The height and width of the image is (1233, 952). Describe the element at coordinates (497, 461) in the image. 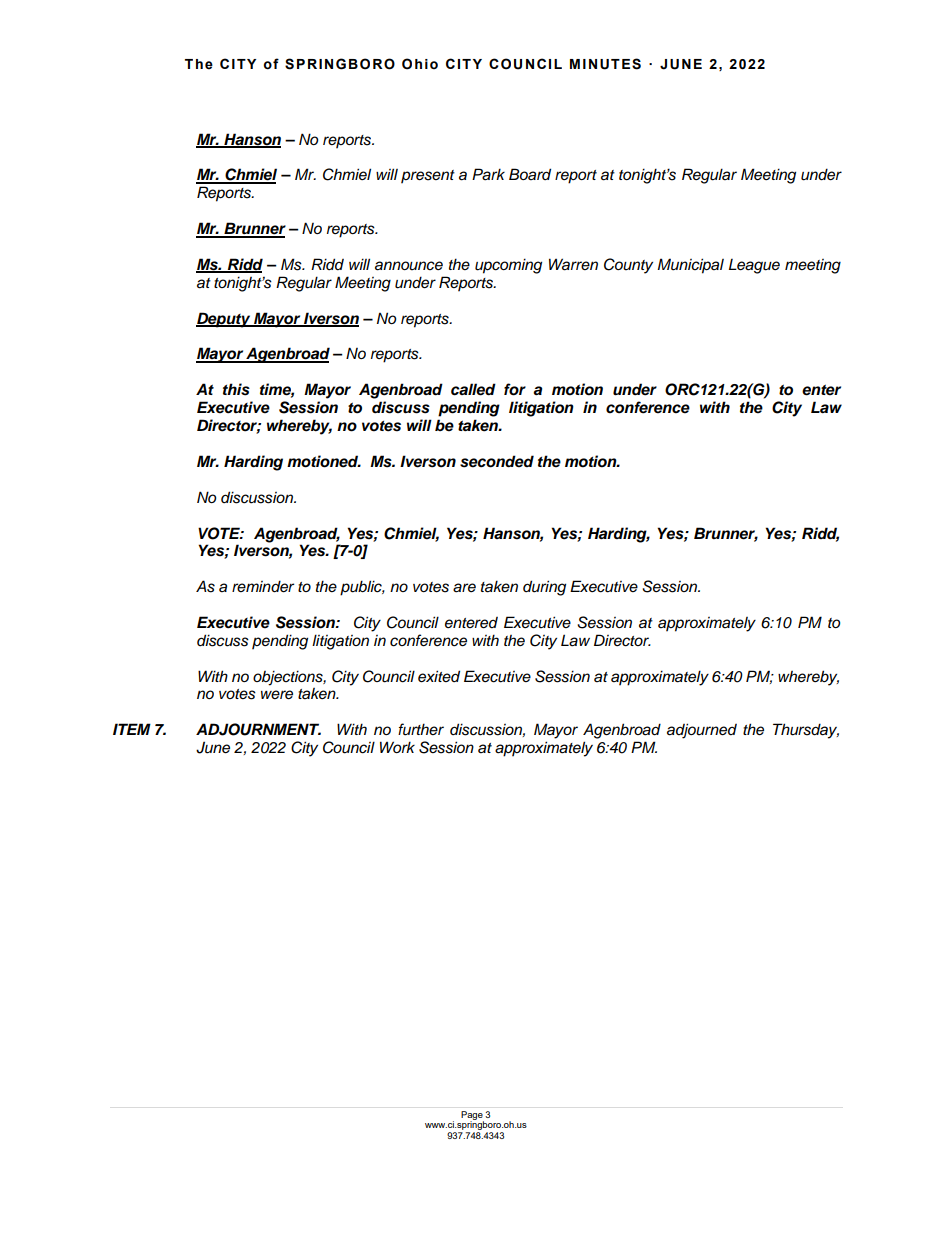

I see `seconded` at that location.
